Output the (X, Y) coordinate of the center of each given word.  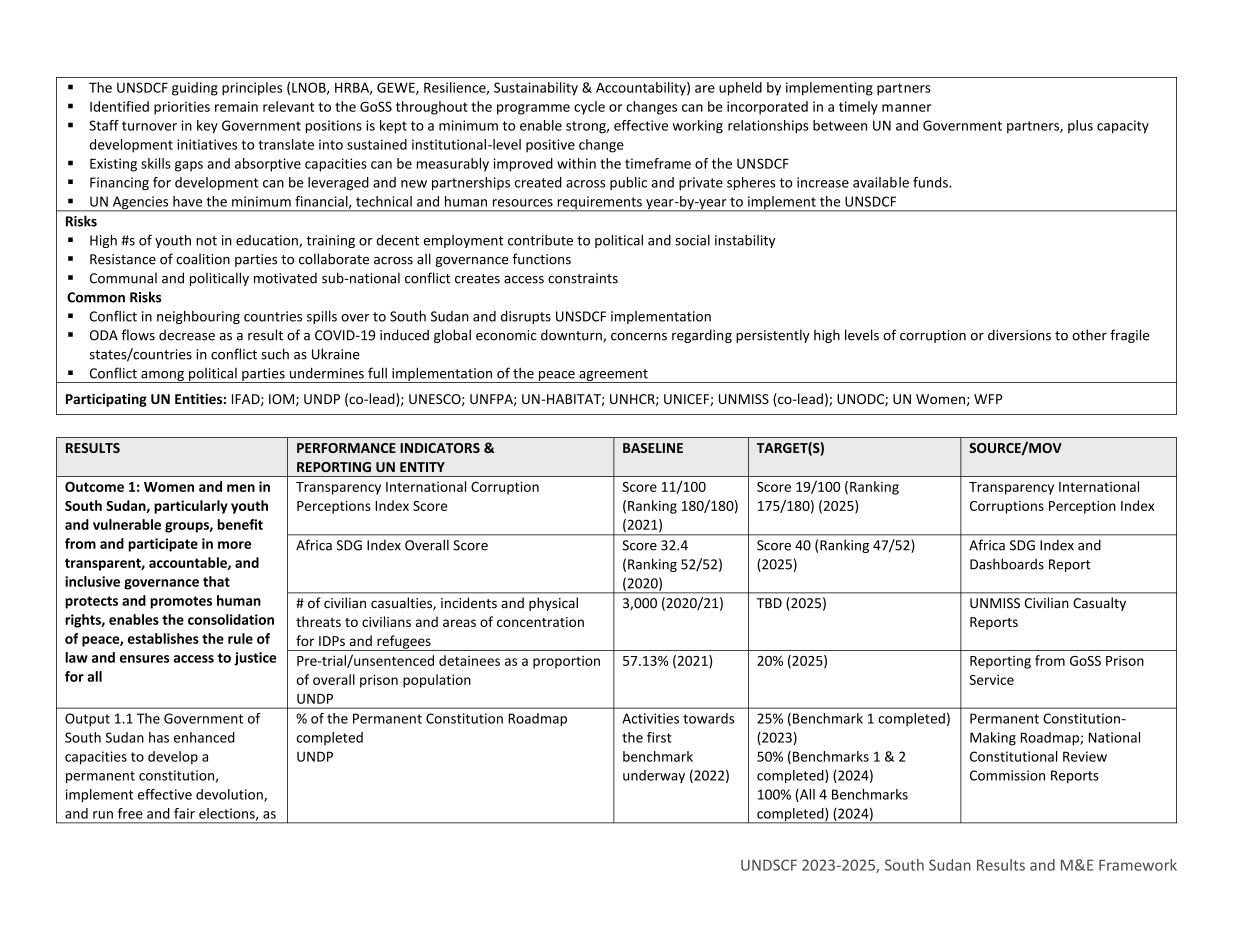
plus (1080, 126)
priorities (182, 108)
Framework (1138, 865)
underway (654, 776)
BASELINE (653, 448)
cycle (589, 108)
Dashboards (1007, 564)
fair (184, 813)
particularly (191, 507)
